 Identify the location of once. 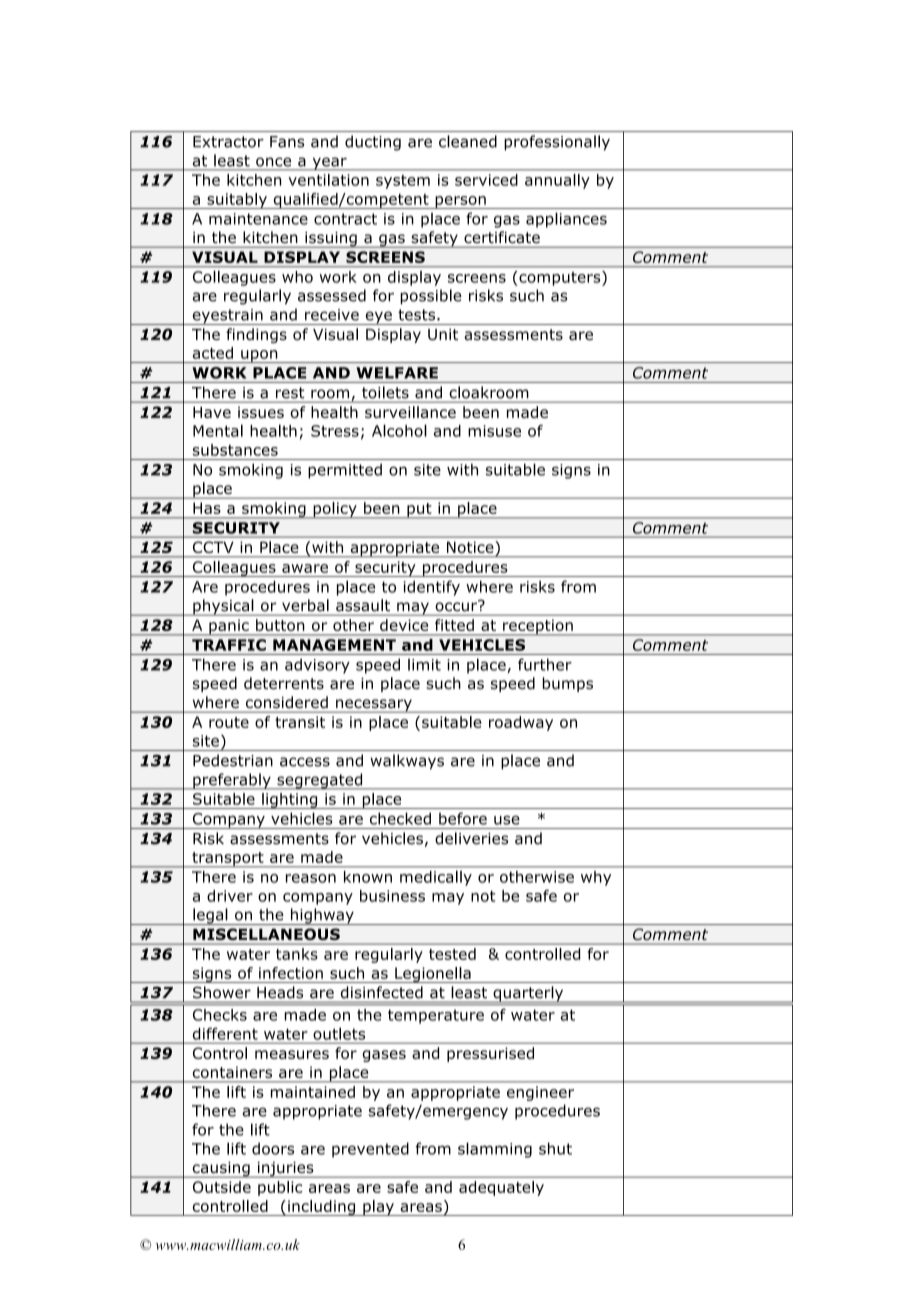
(273, 162).
